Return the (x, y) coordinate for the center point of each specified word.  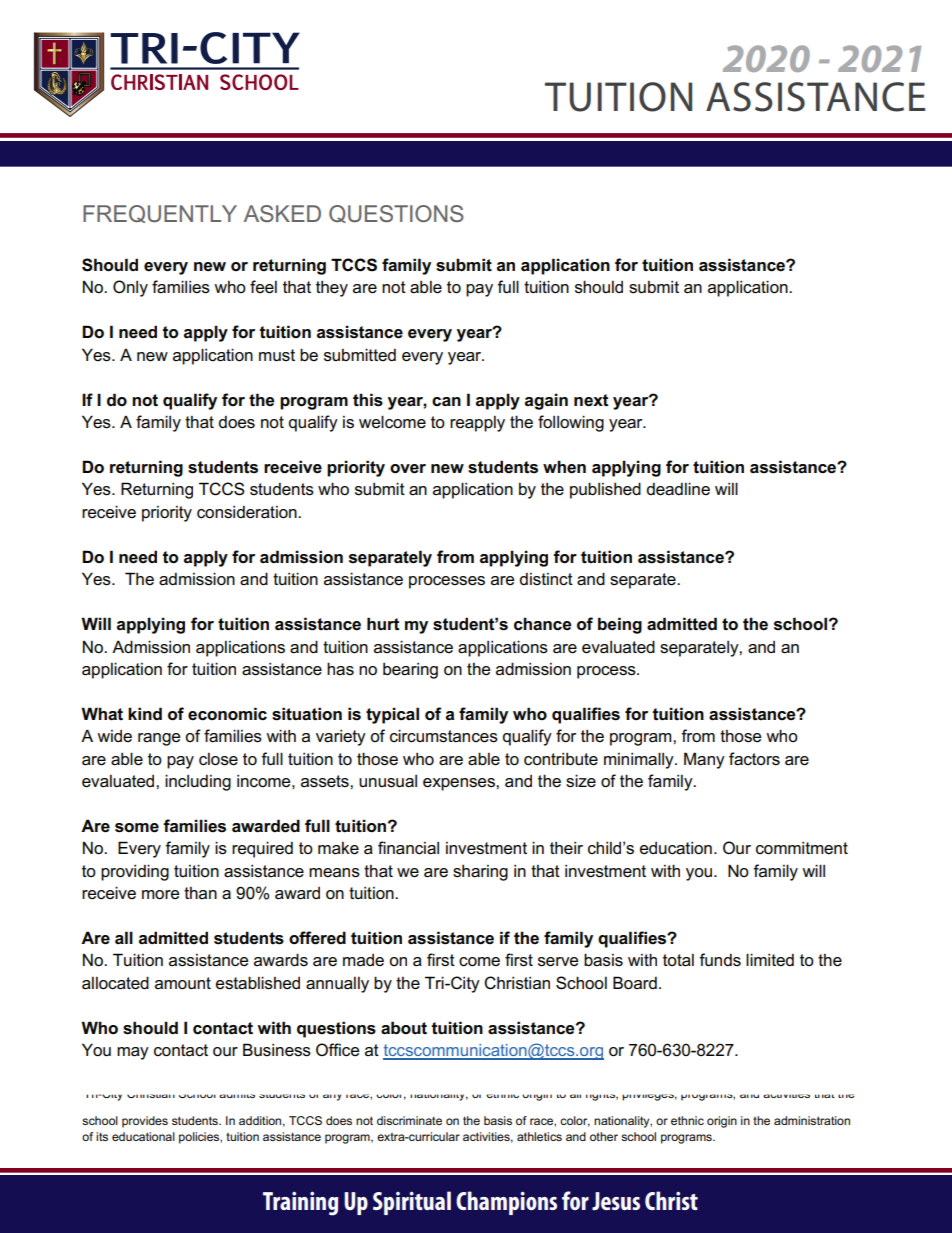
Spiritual (412, 1203)
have (275, 848)
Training (300, 1204)
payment (484, 967)
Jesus (616, 1201)
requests (256, 213)
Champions (506, 1203)
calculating (179, 889)
